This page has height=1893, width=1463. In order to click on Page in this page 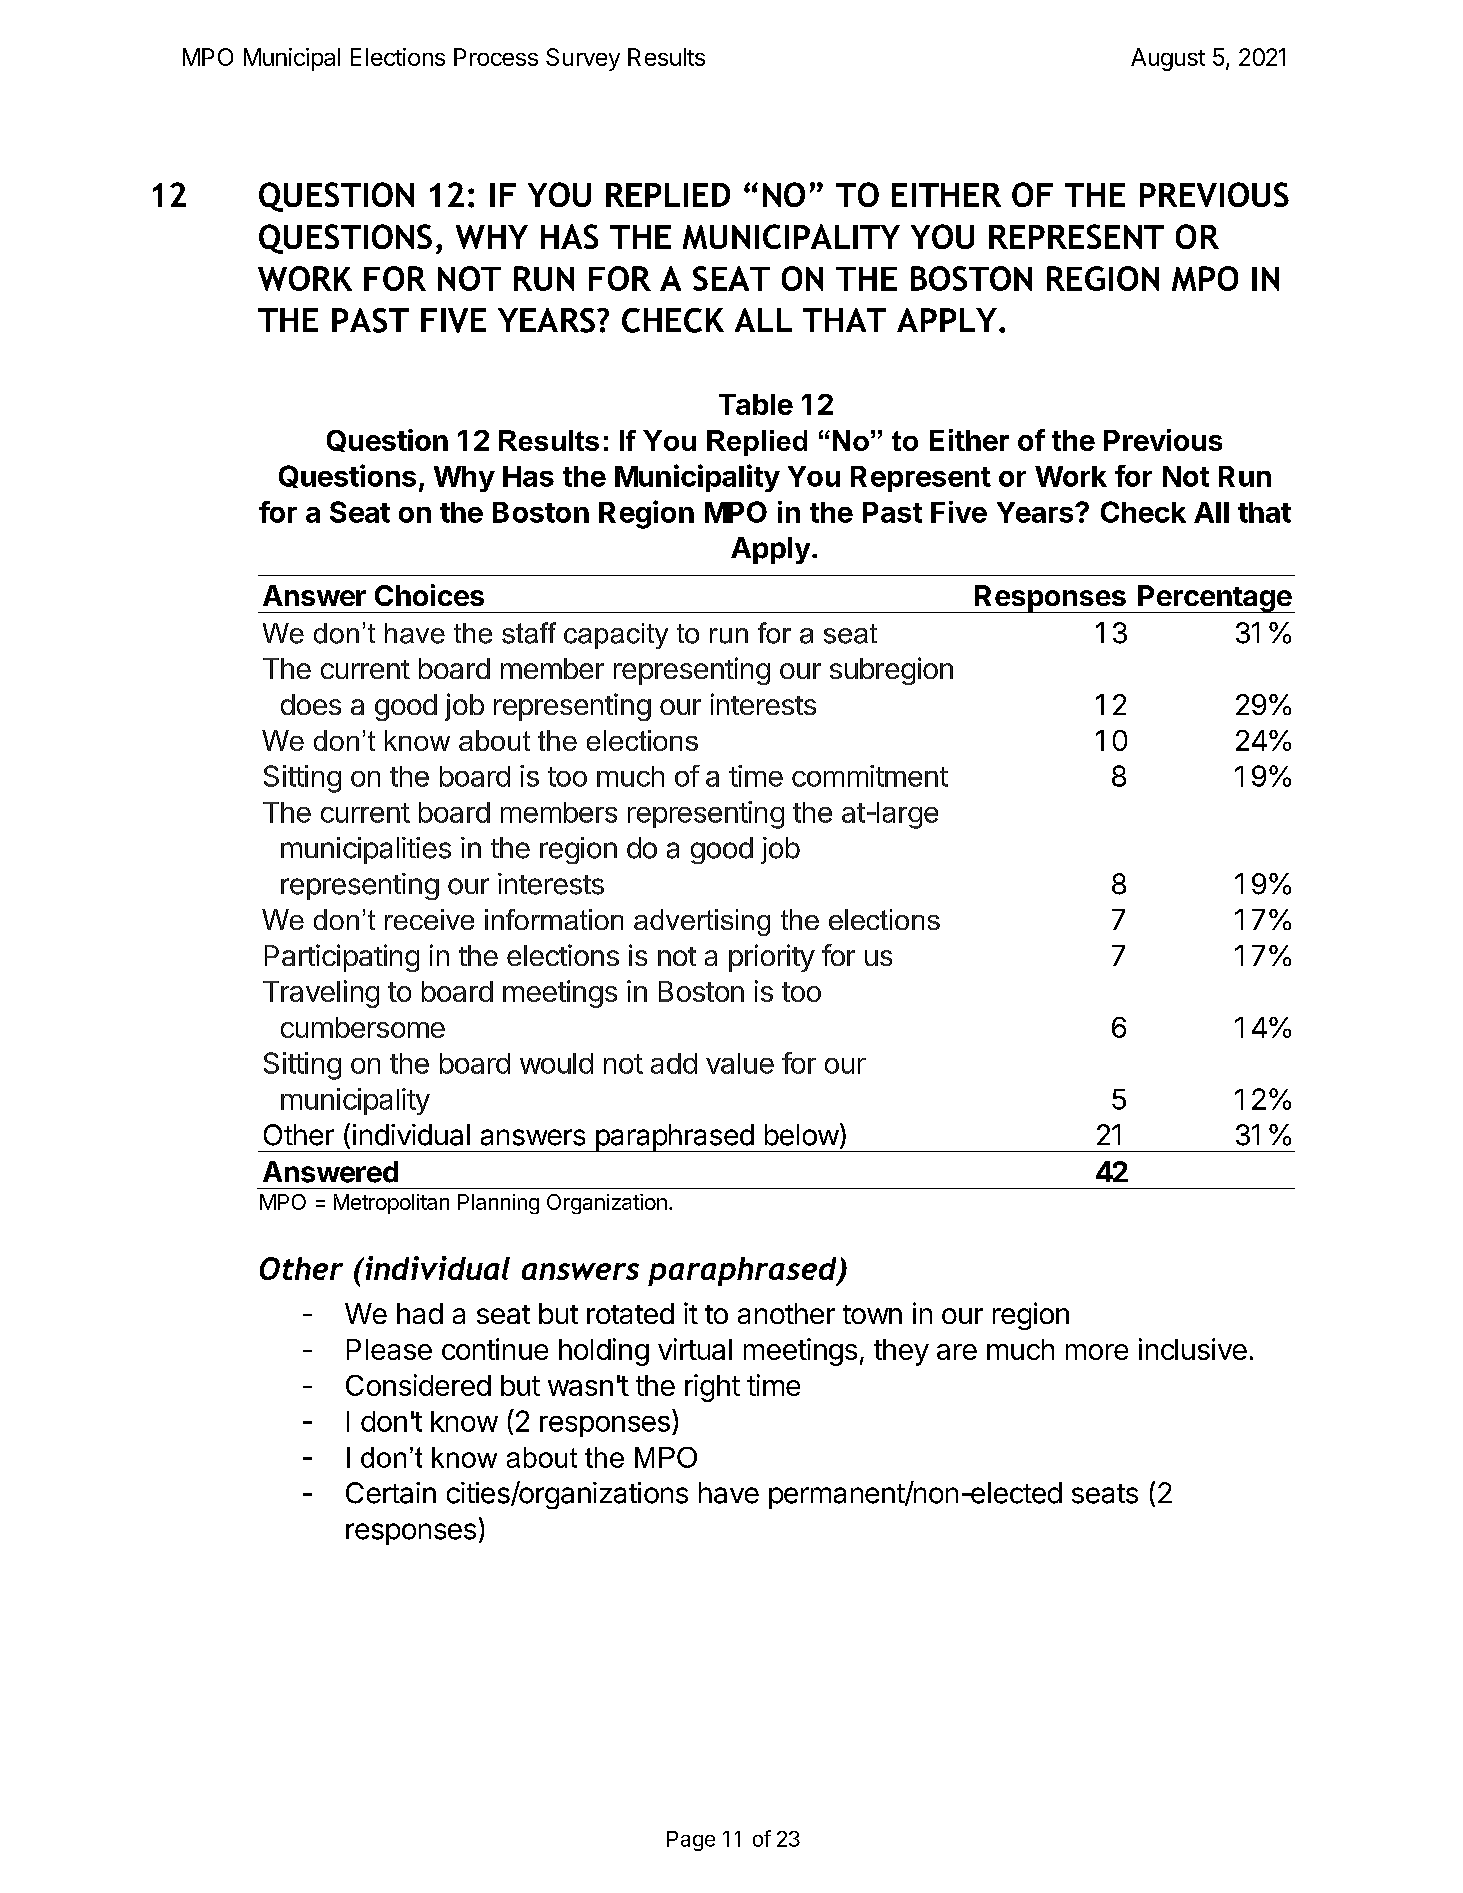, I will do `click(691, 1841)`.
